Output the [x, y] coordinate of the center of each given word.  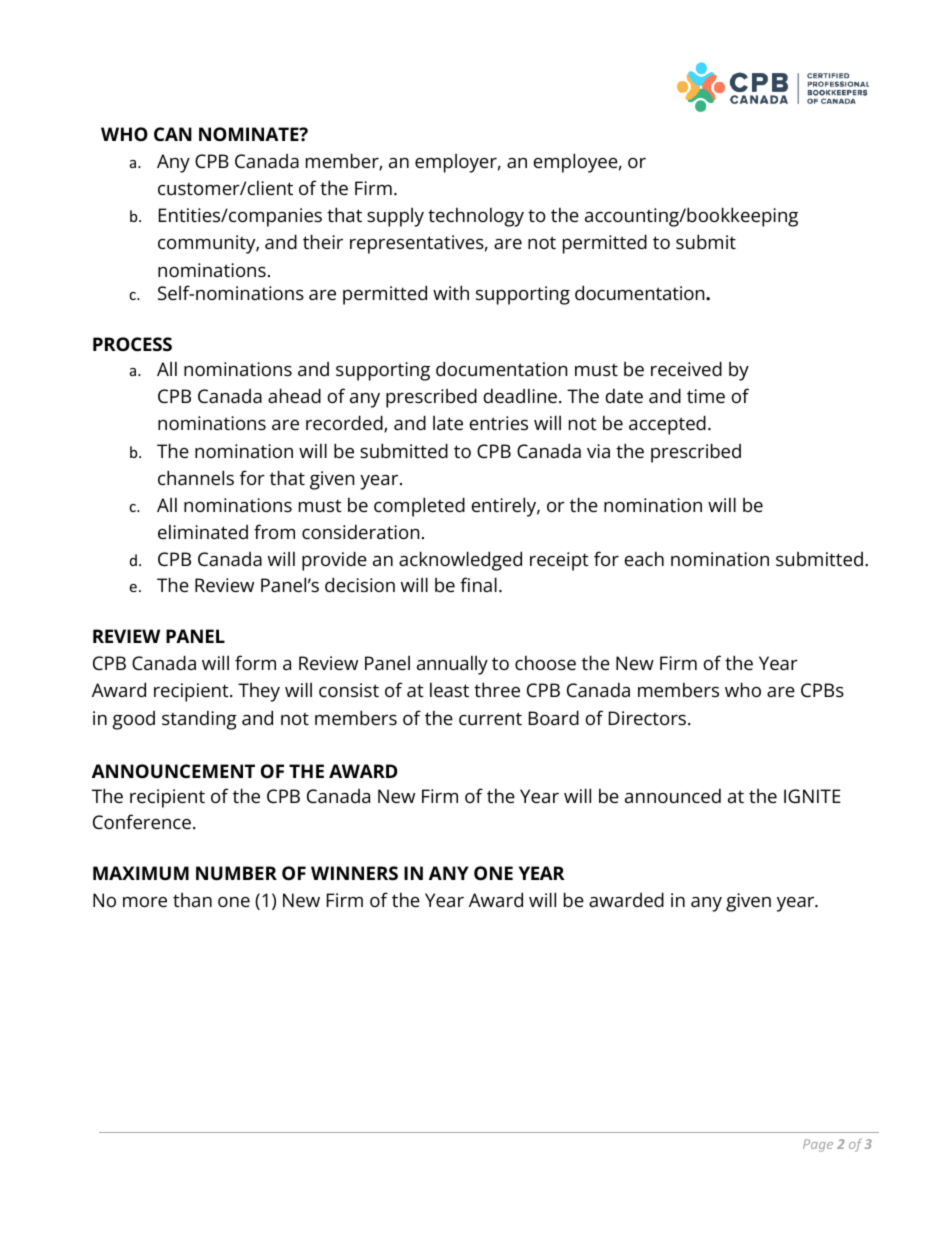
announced [673, 795]
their [323, 241]
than [192, 900]
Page [818, 1145]
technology [476, 217]
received [686, 368]
